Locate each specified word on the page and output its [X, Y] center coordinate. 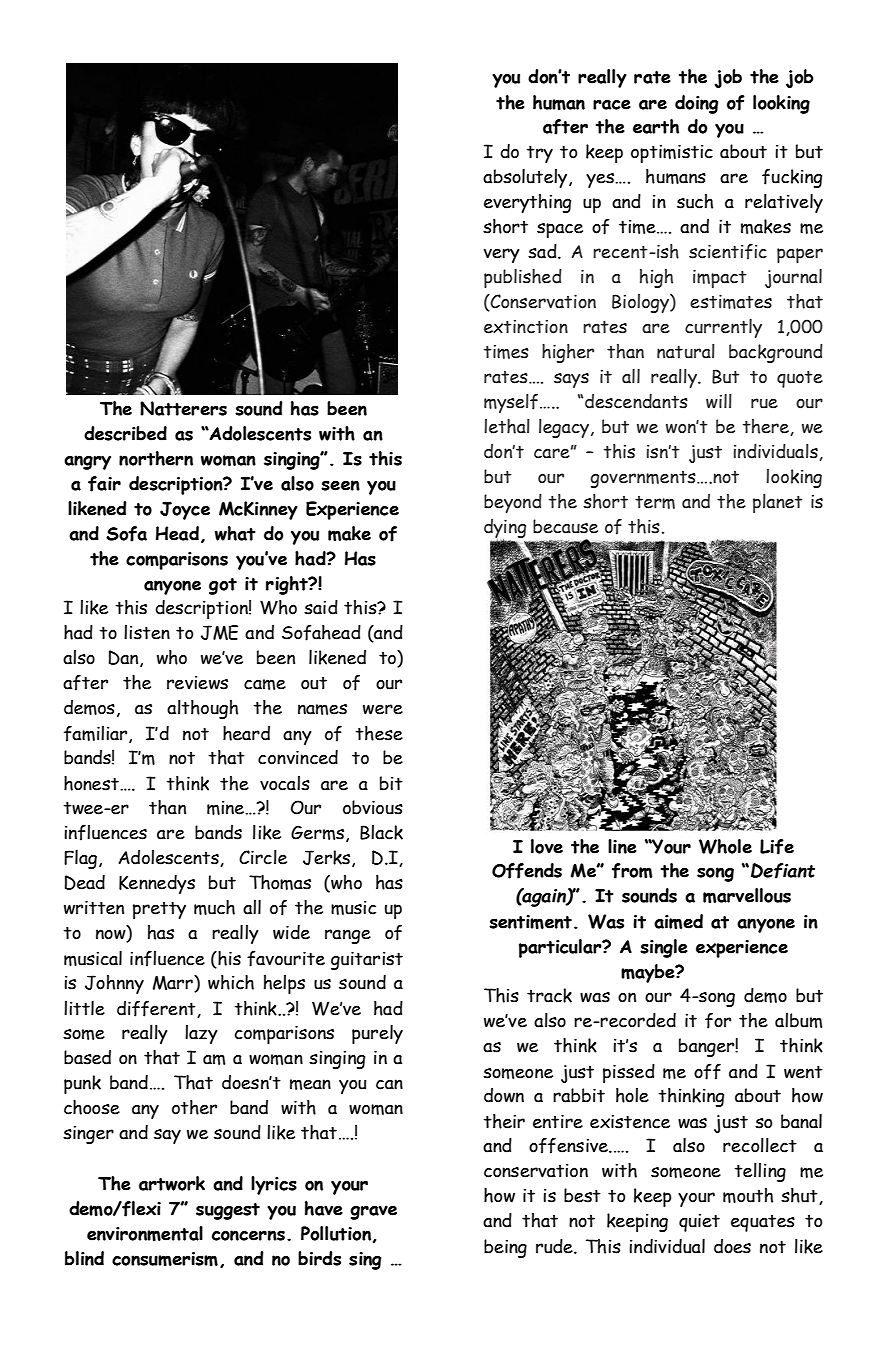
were [383, 709]
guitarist [367, 961]
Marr [174, 983]
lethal [507, 426]
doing [696, 104]
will [719, 401]
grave [373, 1213]
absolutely [526, 178]
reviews [197, 683]
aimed [678, 921]
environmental [145, 1233]
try [540, 154]
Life [777, 847]
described [125, 433]
